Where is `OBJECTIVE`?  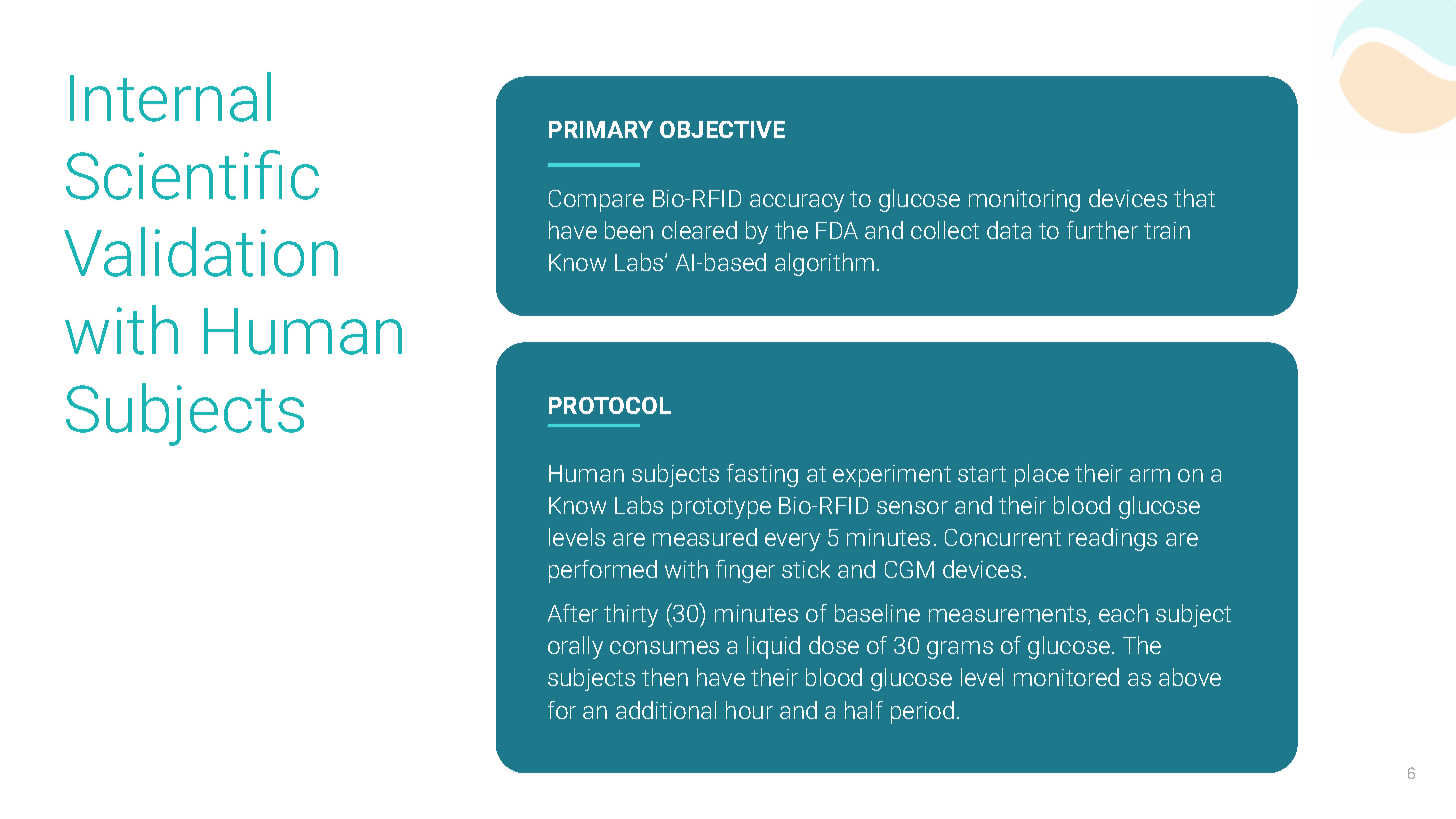
OBJECTIVE is located at coordinates (722, 129).
